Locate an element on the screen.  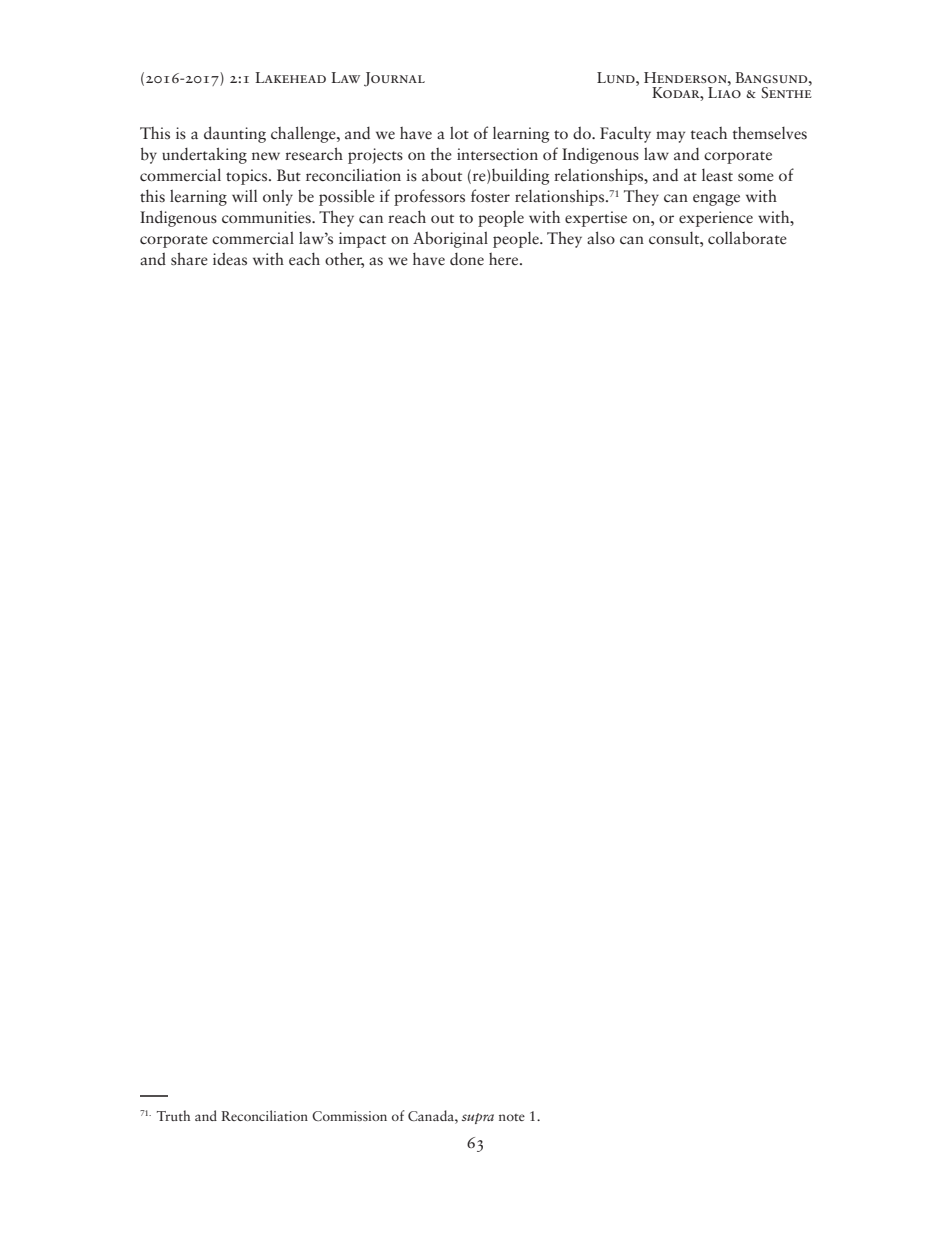
also is located at coordinates (601, 238).
